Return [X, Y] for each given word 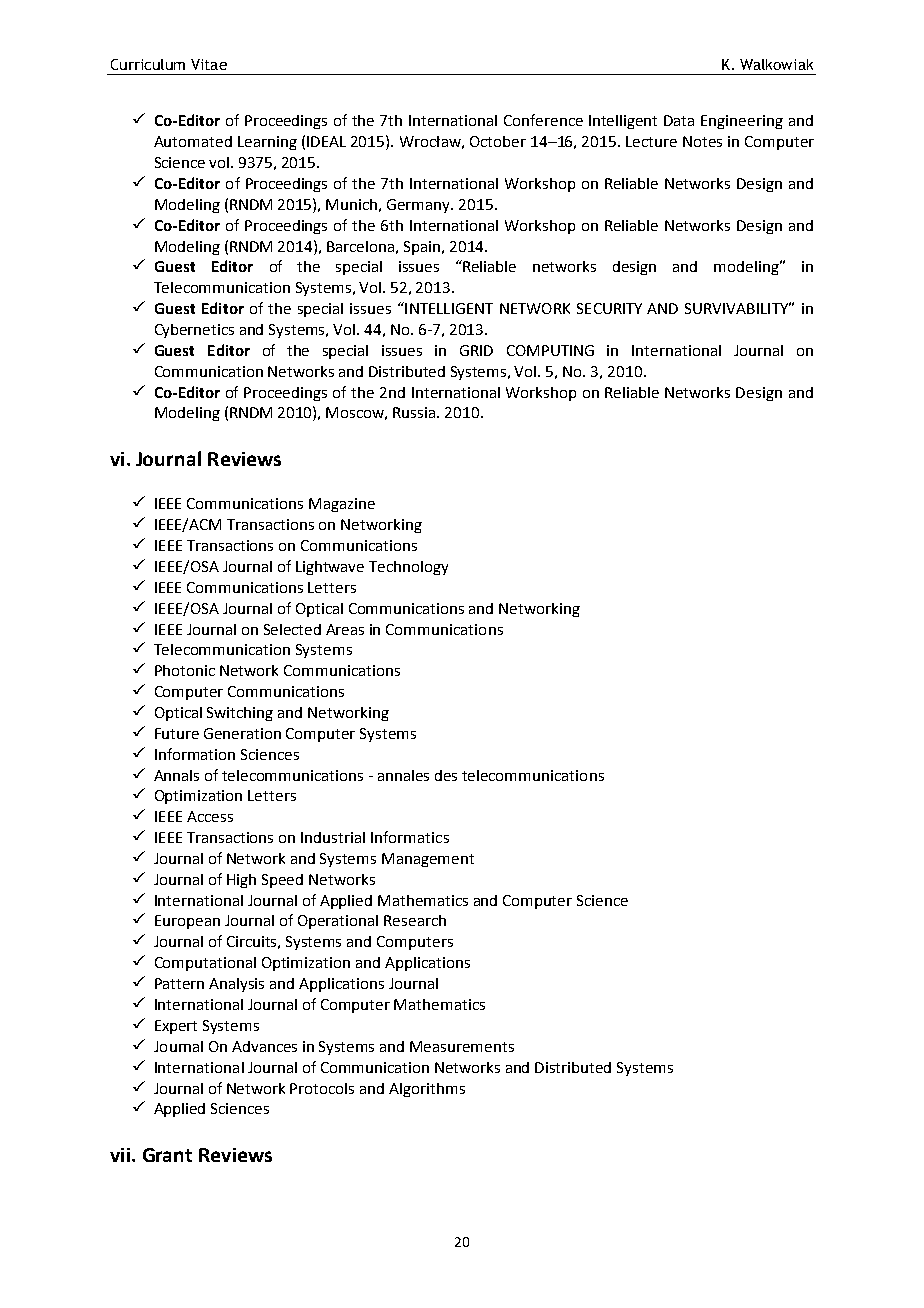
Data [679, 120]
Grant [167, 1155]
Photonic [185, 670]
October [498, 141]
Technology [408, 568]
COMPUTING [550, 350]
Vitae [209, 64]
